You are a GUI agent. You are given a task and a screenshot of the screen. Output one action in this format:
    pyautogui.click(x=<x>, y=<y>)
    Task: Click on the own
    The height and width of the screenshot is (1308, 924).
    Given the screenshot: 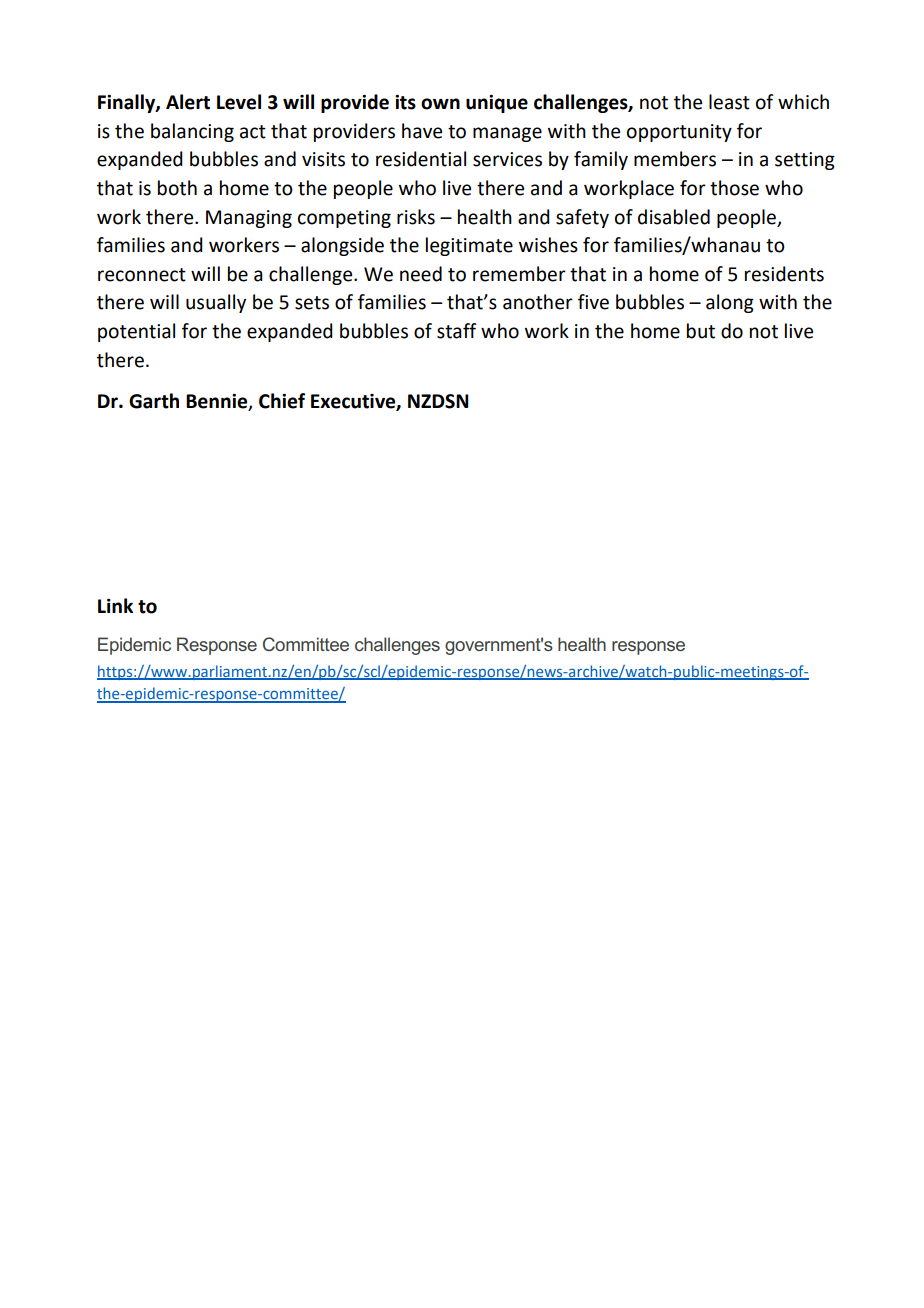 What is the action you would take?
    pyautogui.click(x=440, y=104)
